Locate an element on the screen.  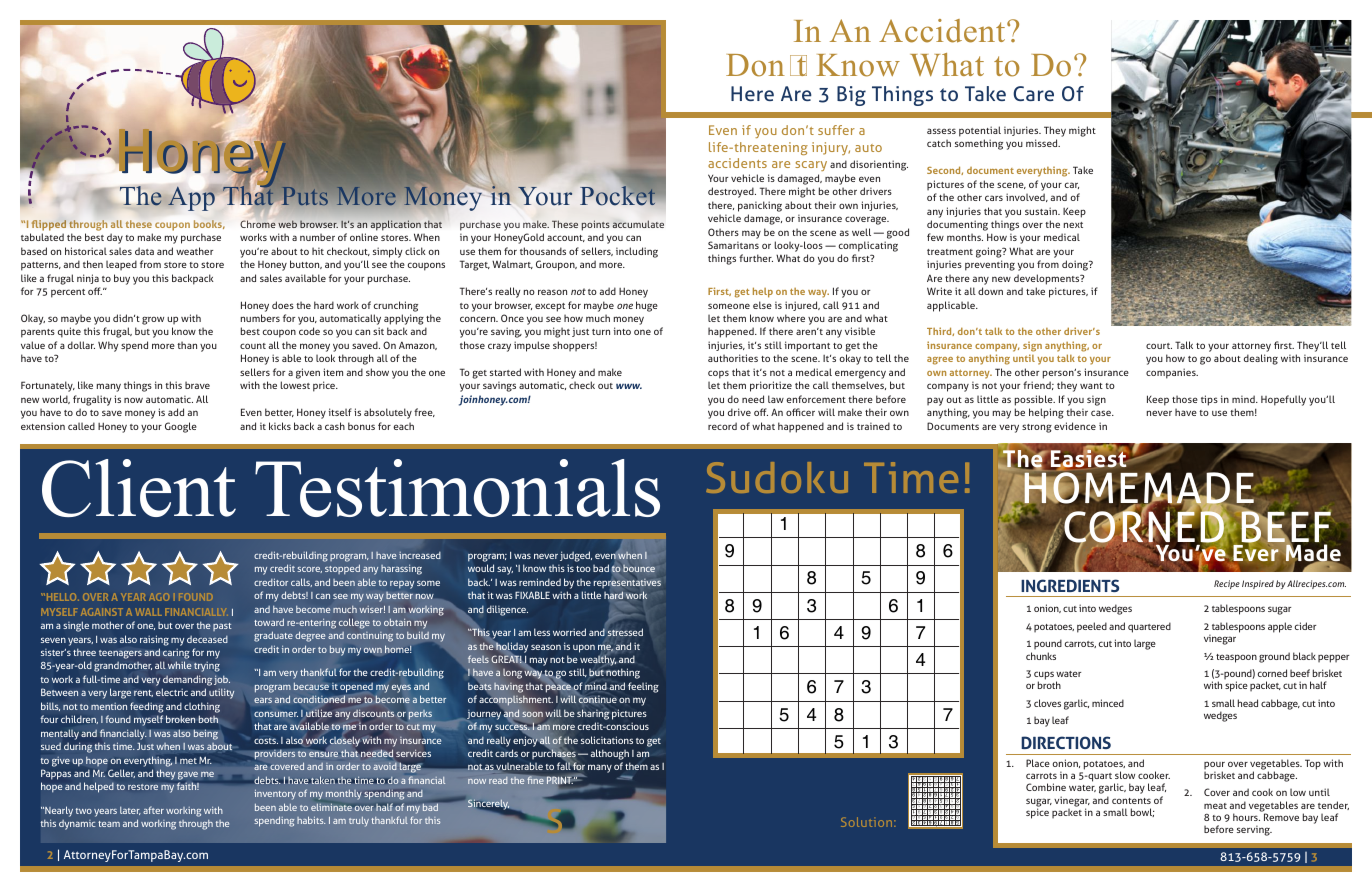
fine is located at coordinates (535, 780).
